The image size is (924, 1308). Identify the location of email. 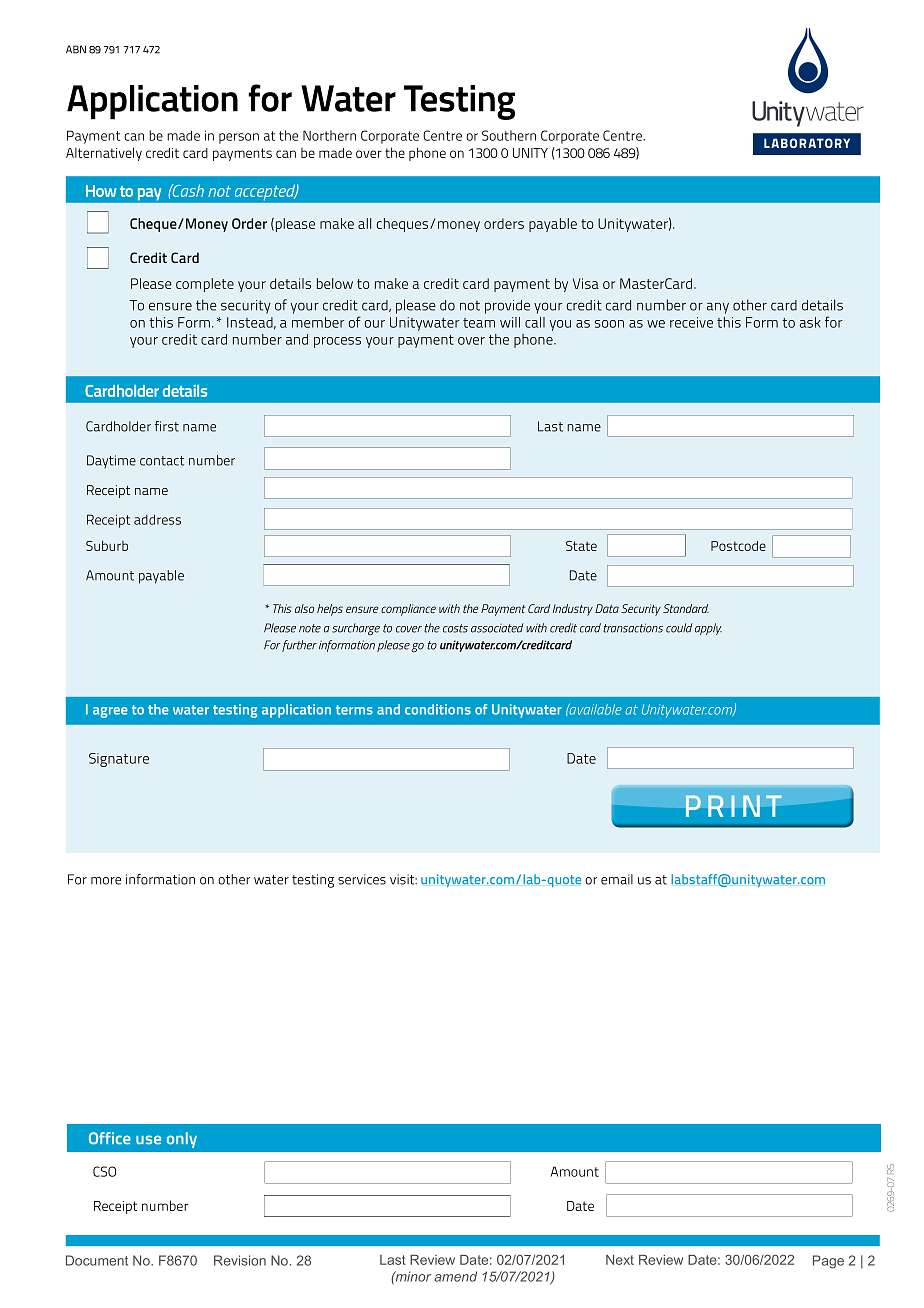
(617, 879).
